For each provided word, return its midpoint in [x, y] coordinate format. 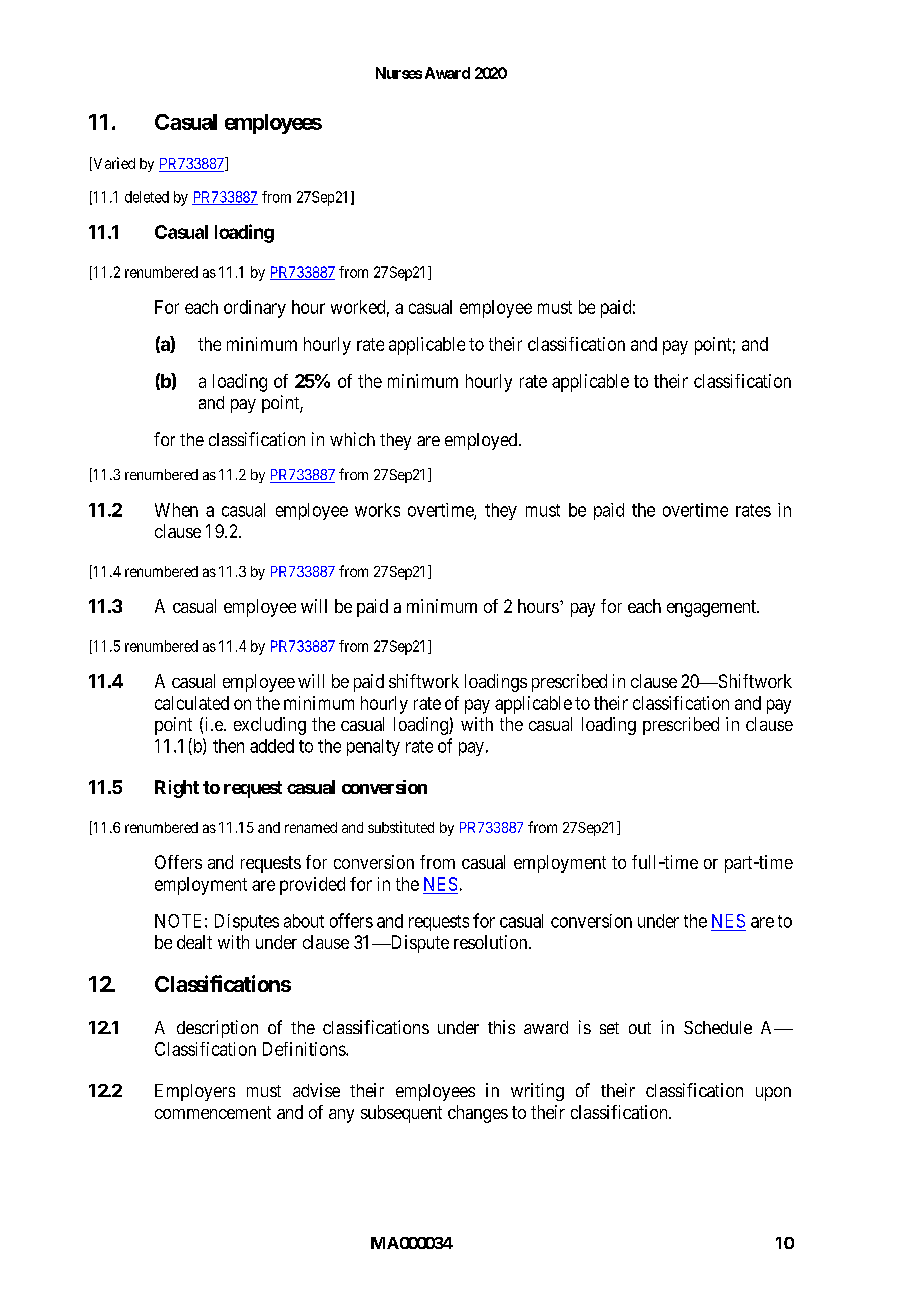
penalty [373, 747]
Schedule [718, 1027]
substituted [401, 827]
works [377, 510]
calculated [192, 703]
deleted [147, 197]
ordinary [255, 309]
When [176, 510]
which [352, 439]
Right [177, 789]
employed [482, 441]
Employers [195, 1092]
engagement [713, 608]
